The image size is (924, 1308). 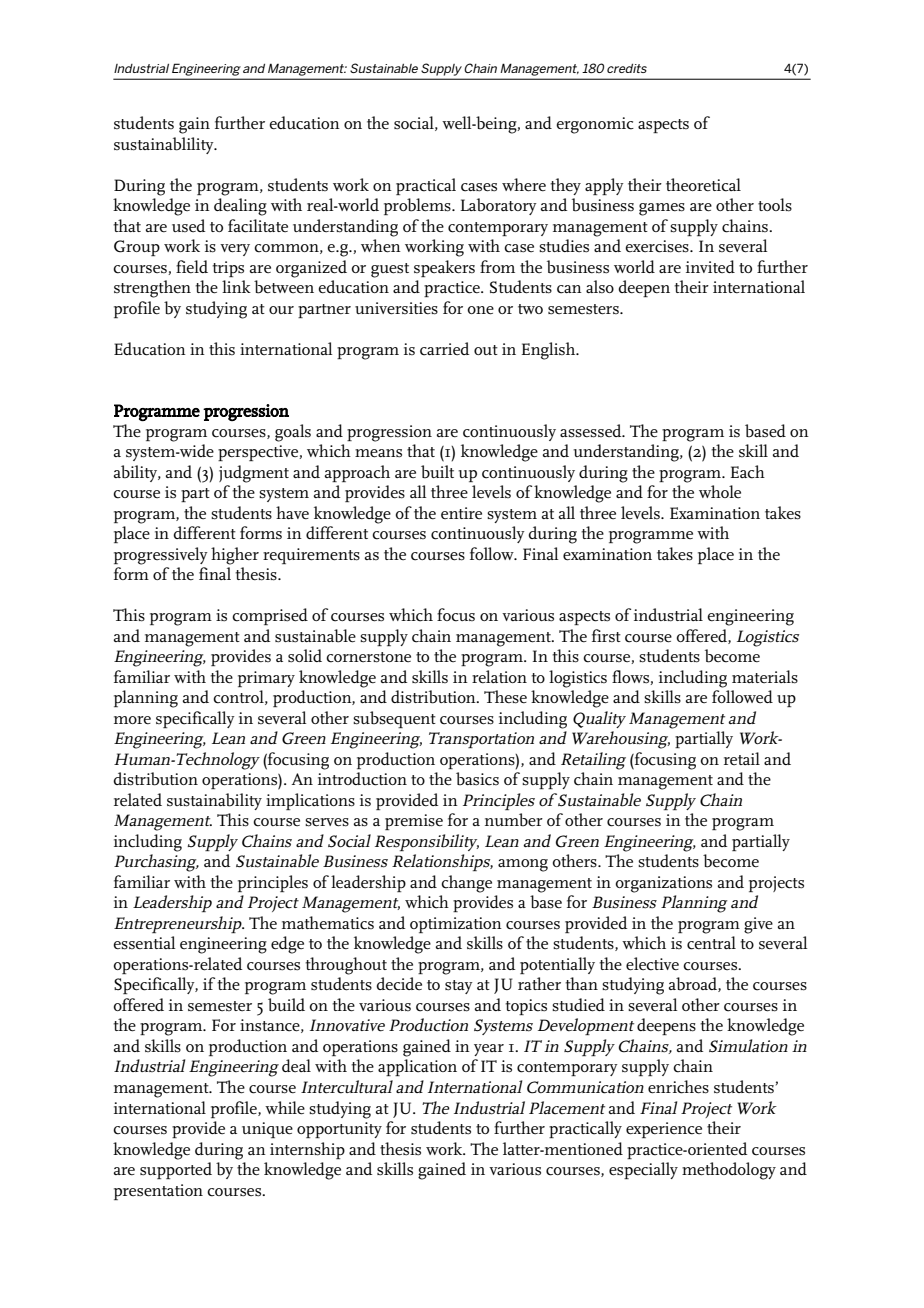 I want to click on theoretical, so click(x=703, y=185).
